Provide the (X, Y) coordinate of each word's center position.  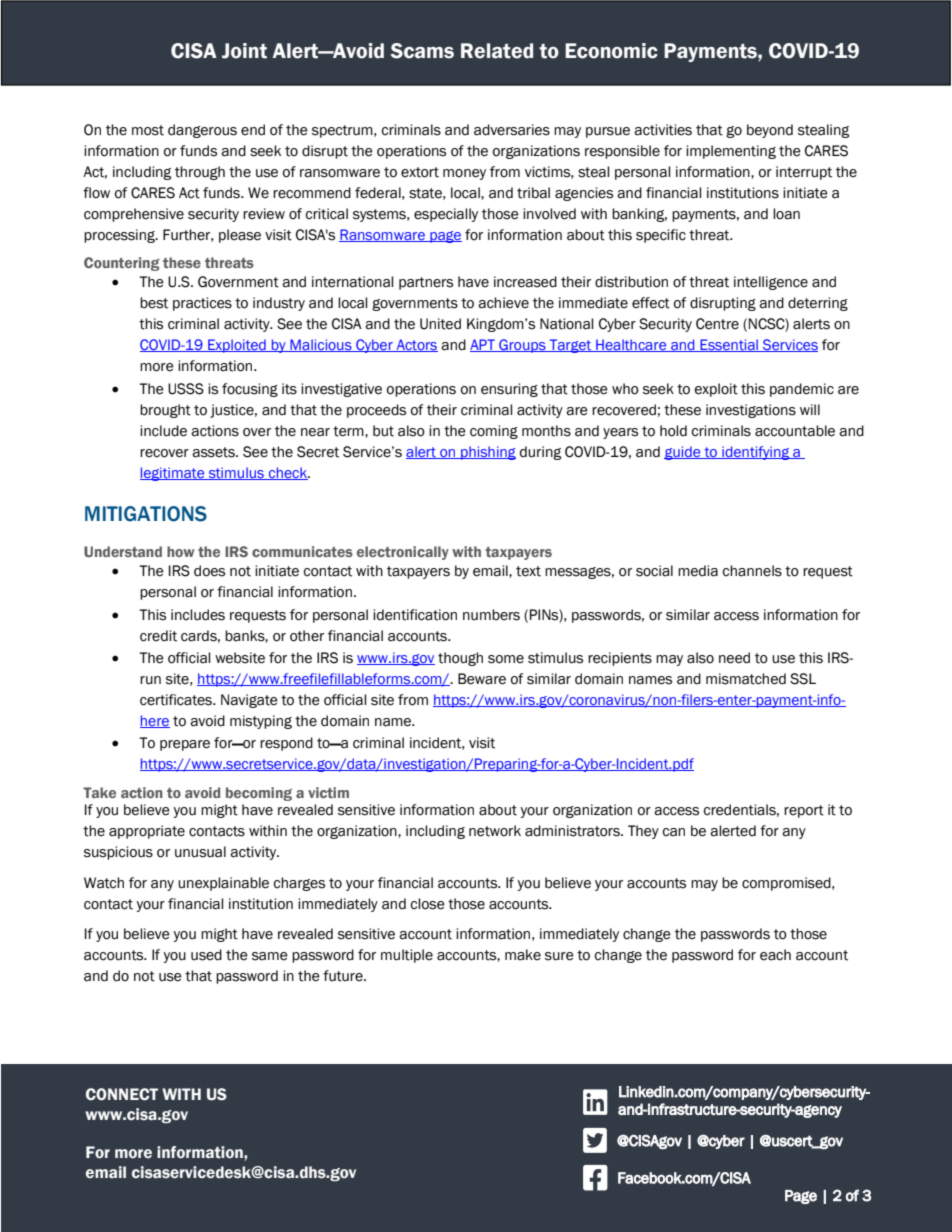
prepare (185, 745)
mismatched (746, 679)
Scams (422, 51)
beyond (770, 131)
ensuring (509, 390)
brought (165, 411)
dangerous (202, 131)
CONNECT (122, 1094)
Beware (482, 679)
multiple (407, 956)
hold (673, 431)
